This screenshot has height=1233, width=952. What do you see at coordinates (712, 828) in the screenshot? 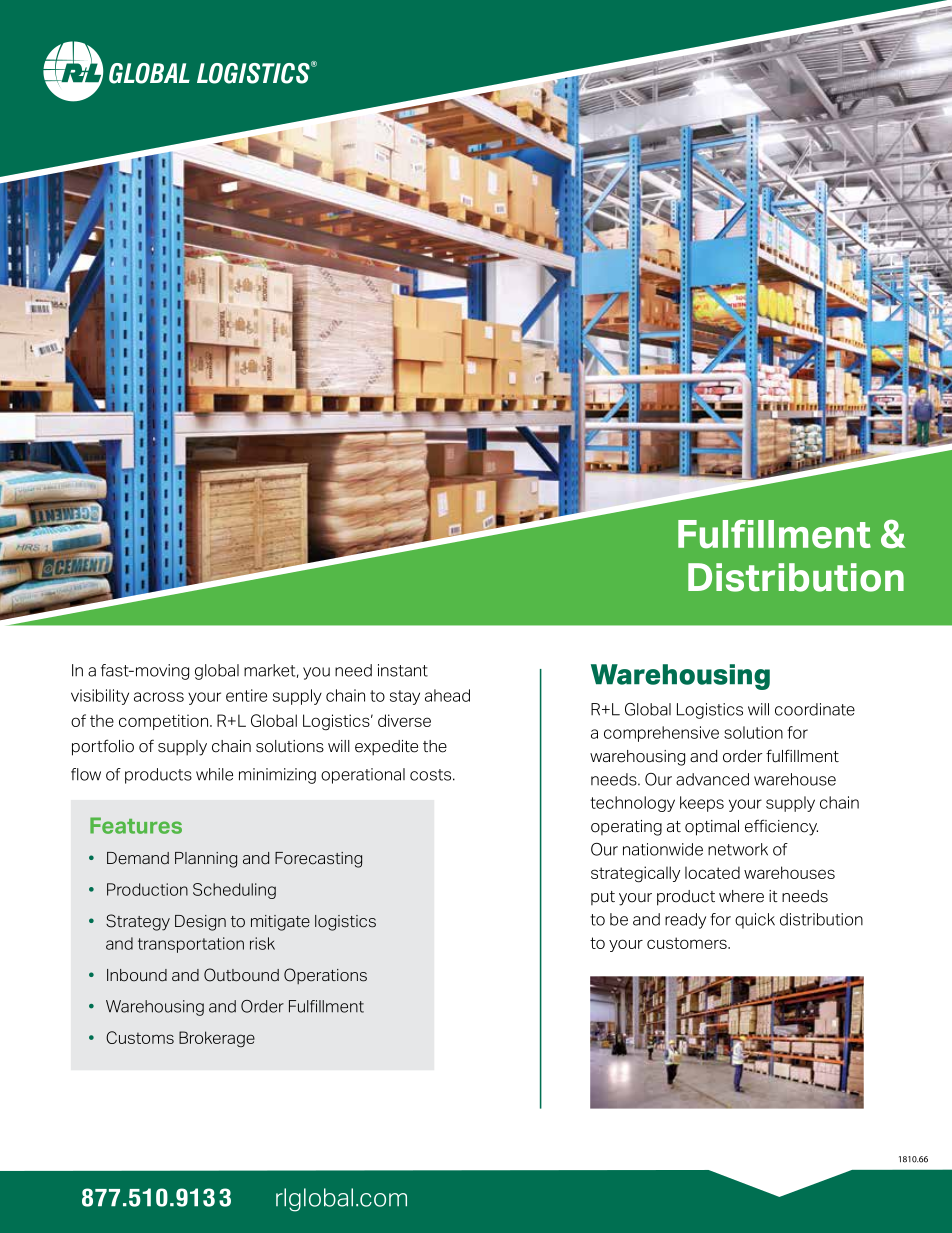
I see `optimal` at bounding box center [712, 828].
